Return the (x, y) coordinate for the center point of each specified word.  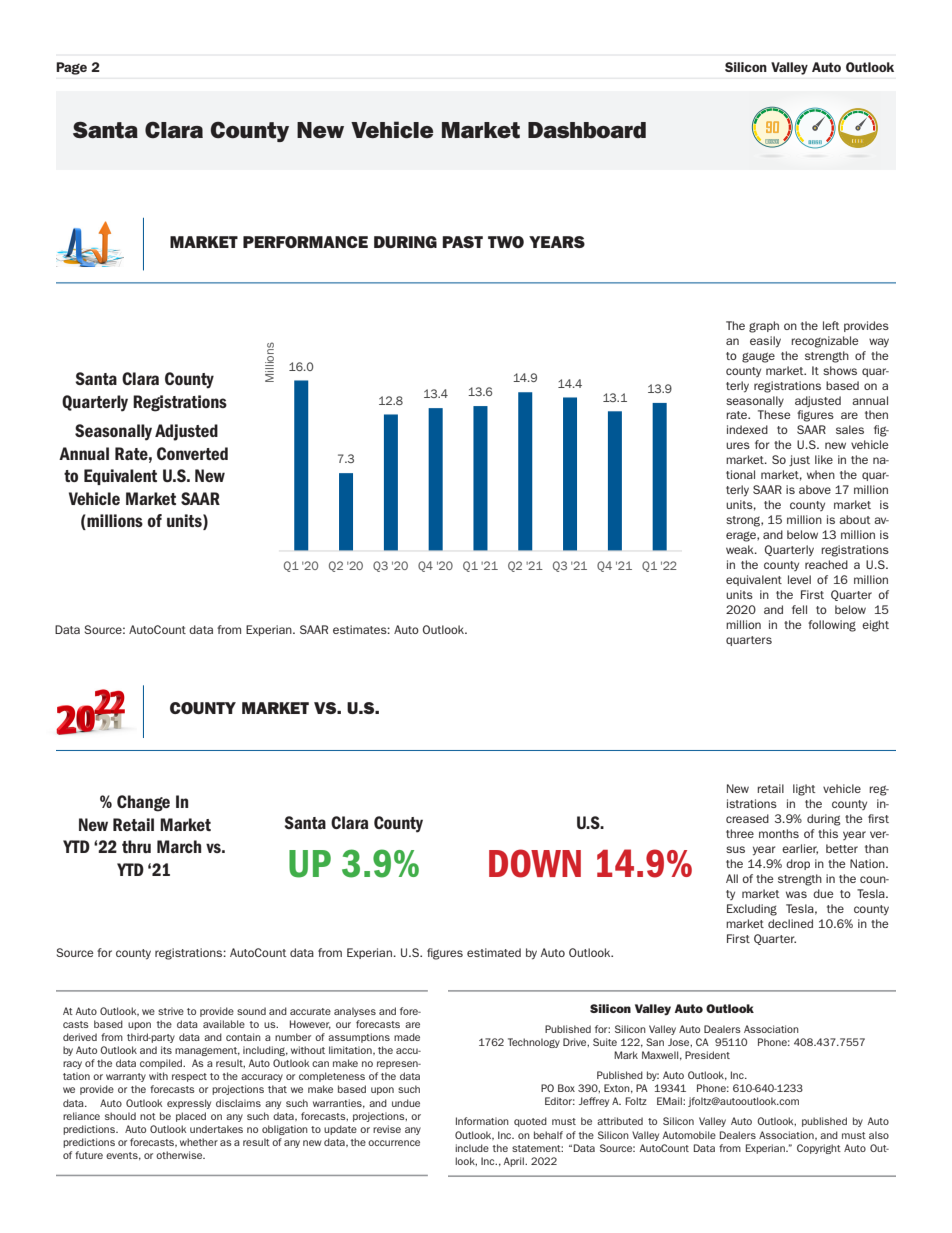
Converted (192, 453)
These (774, 414)
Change (143, 803)
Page (71, 68)
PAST (462, 242)
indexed (747, 429)
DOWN (535, 863)
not (148, 1116)
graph (764, 327)
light (804, 790)
